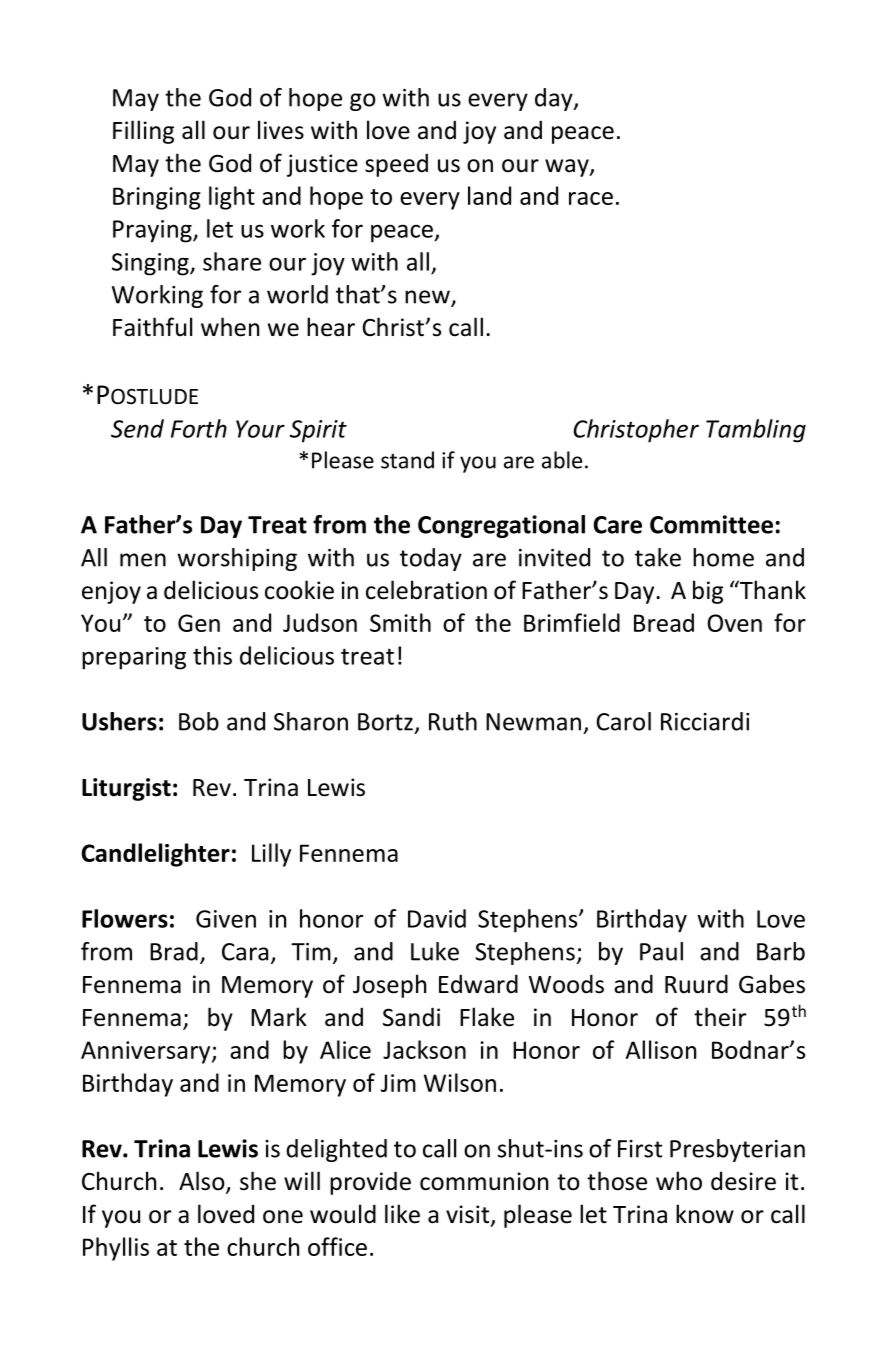 The height and width of the screenshot is (1372, 887). I want to click on know, so click(705, 1214).
